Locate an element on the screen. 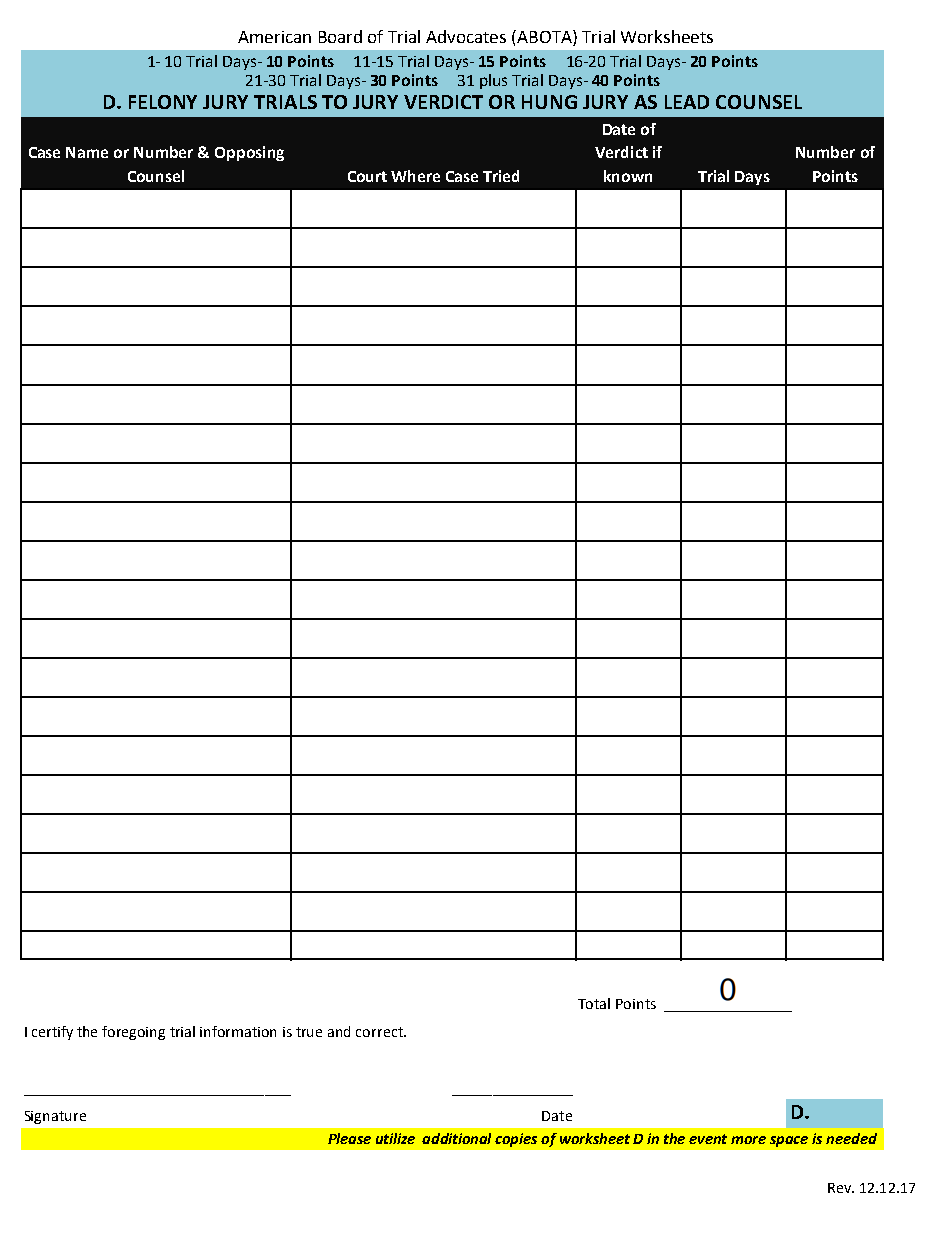  Name is located at coordinates (87, 152).
